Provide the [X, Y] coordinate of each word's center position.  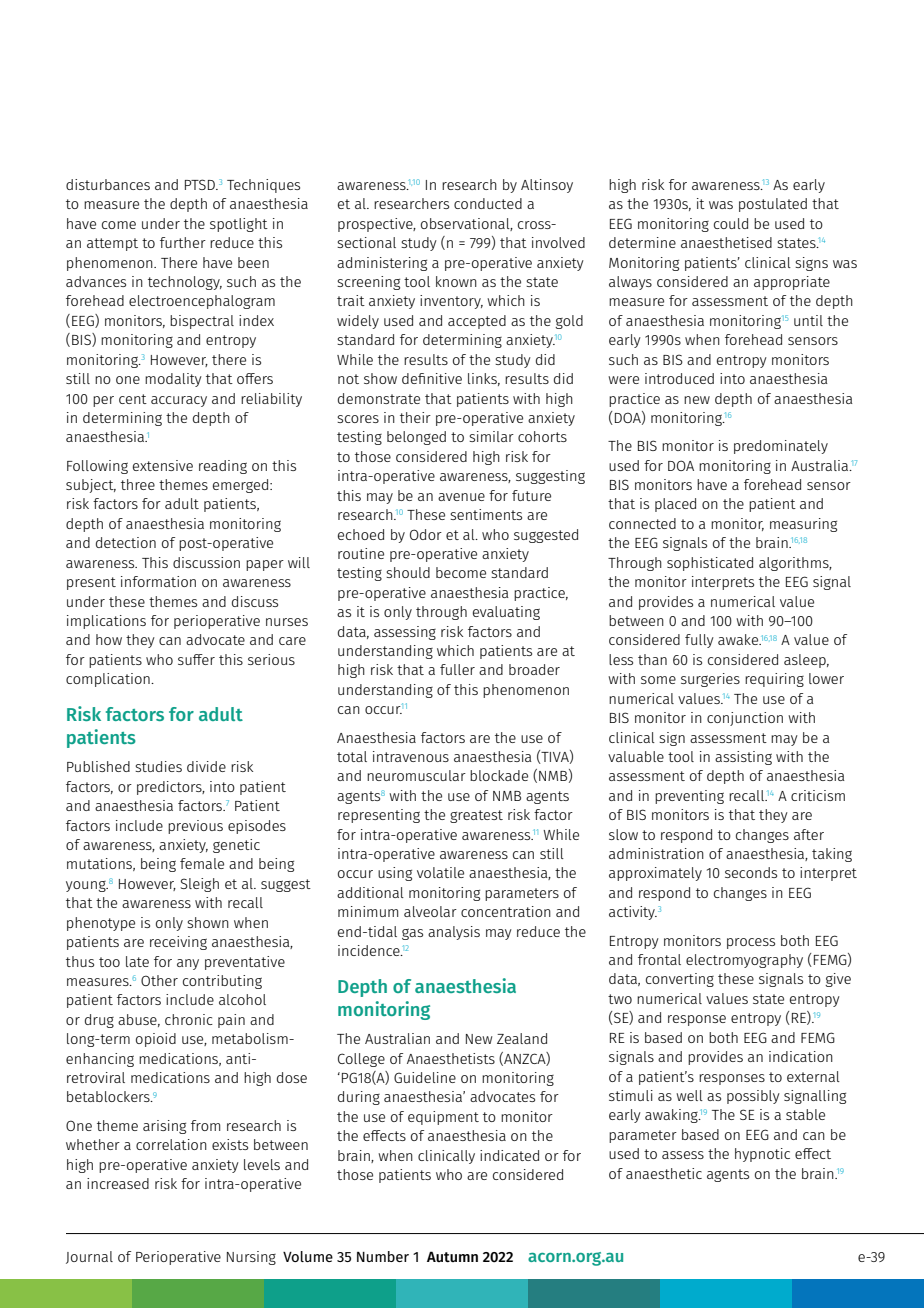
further [183, 242]
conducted [488, 203]
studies [158, 766]
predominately [781, 447]
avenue [461, 497]
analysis [454, 933]
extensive [163, 465]
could [731, 223]
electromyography [744, 961]
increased [118, 1183]
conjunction [745, 719]
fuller [457, 669]
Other [159, 980]
